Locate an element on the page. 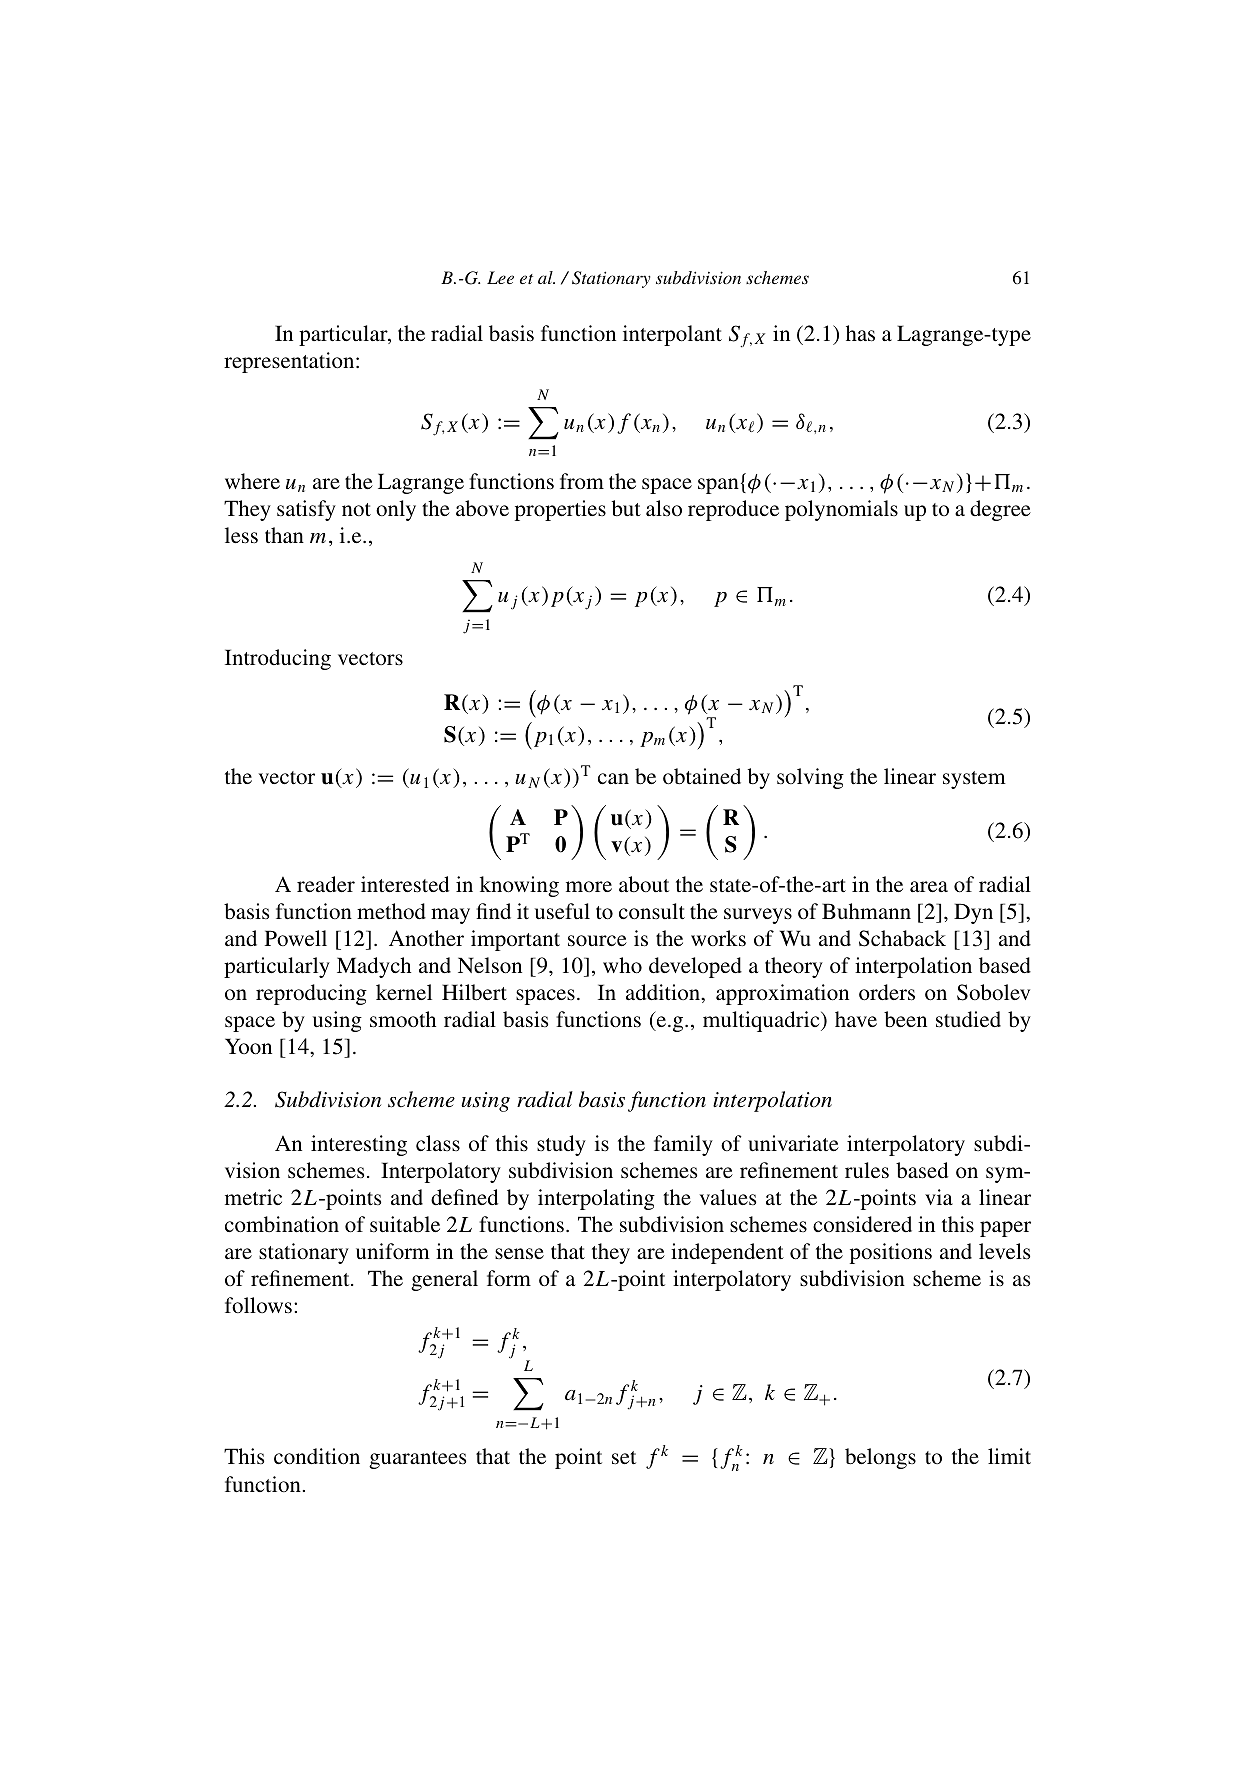 This page has width=1255, height=1776. Introducing is located at coordinates (278, 659).
